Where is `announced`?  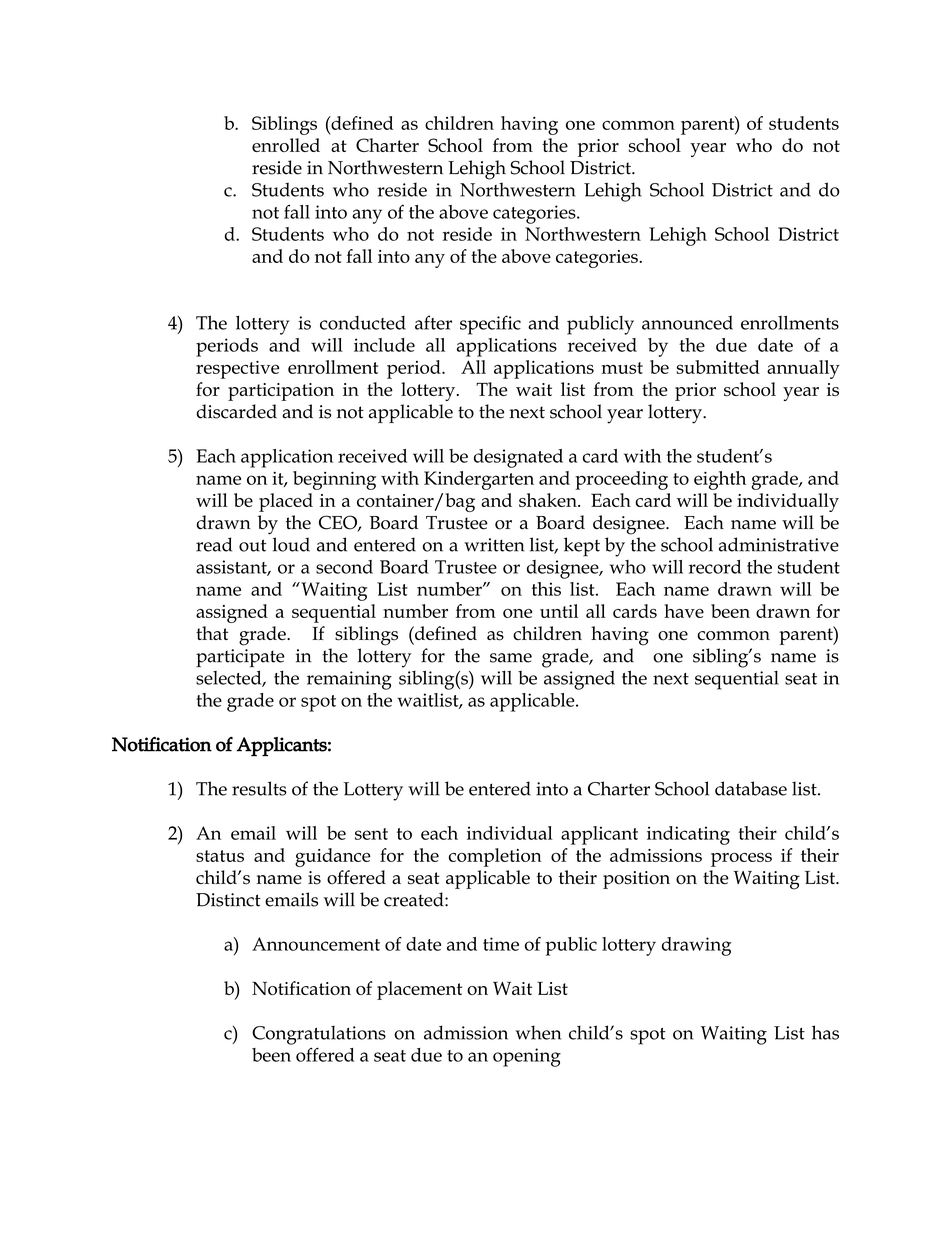
announced is located at coordinates (687, 323).
